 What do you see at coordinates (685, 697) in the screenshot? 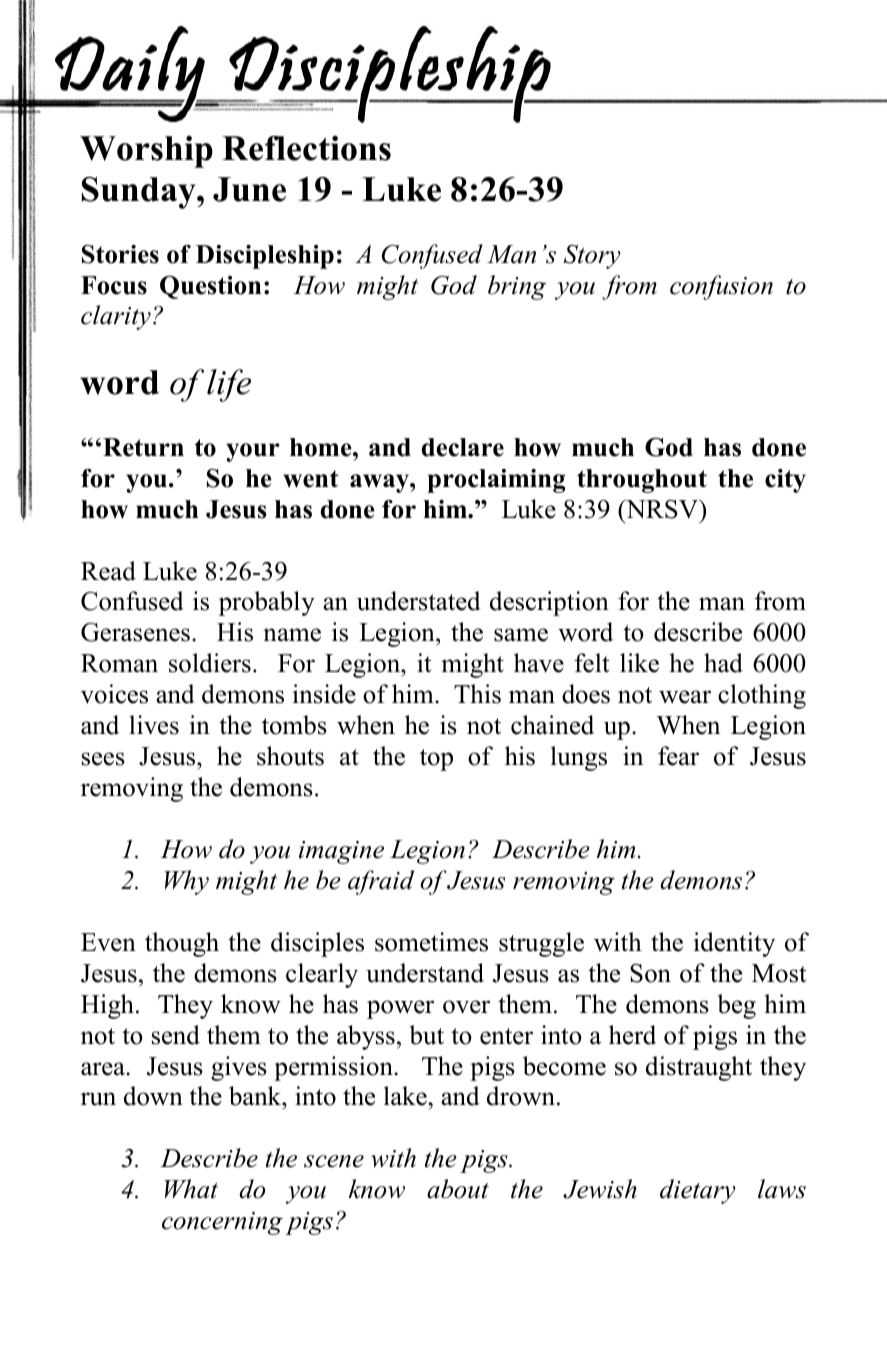
I see `wear` at bounding box center [685, 697].
